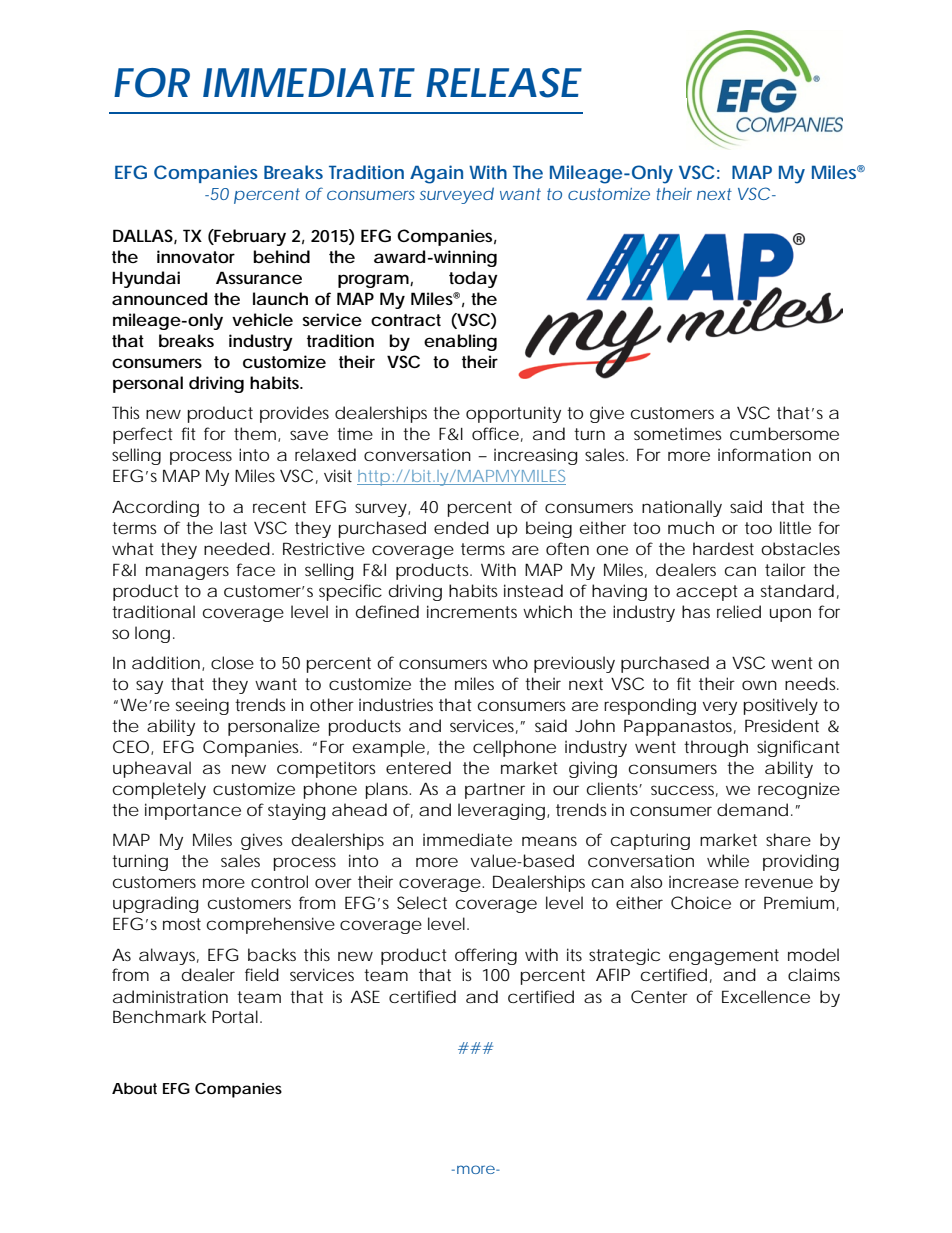  I want to click on RELEASE, so click(504, 83).
